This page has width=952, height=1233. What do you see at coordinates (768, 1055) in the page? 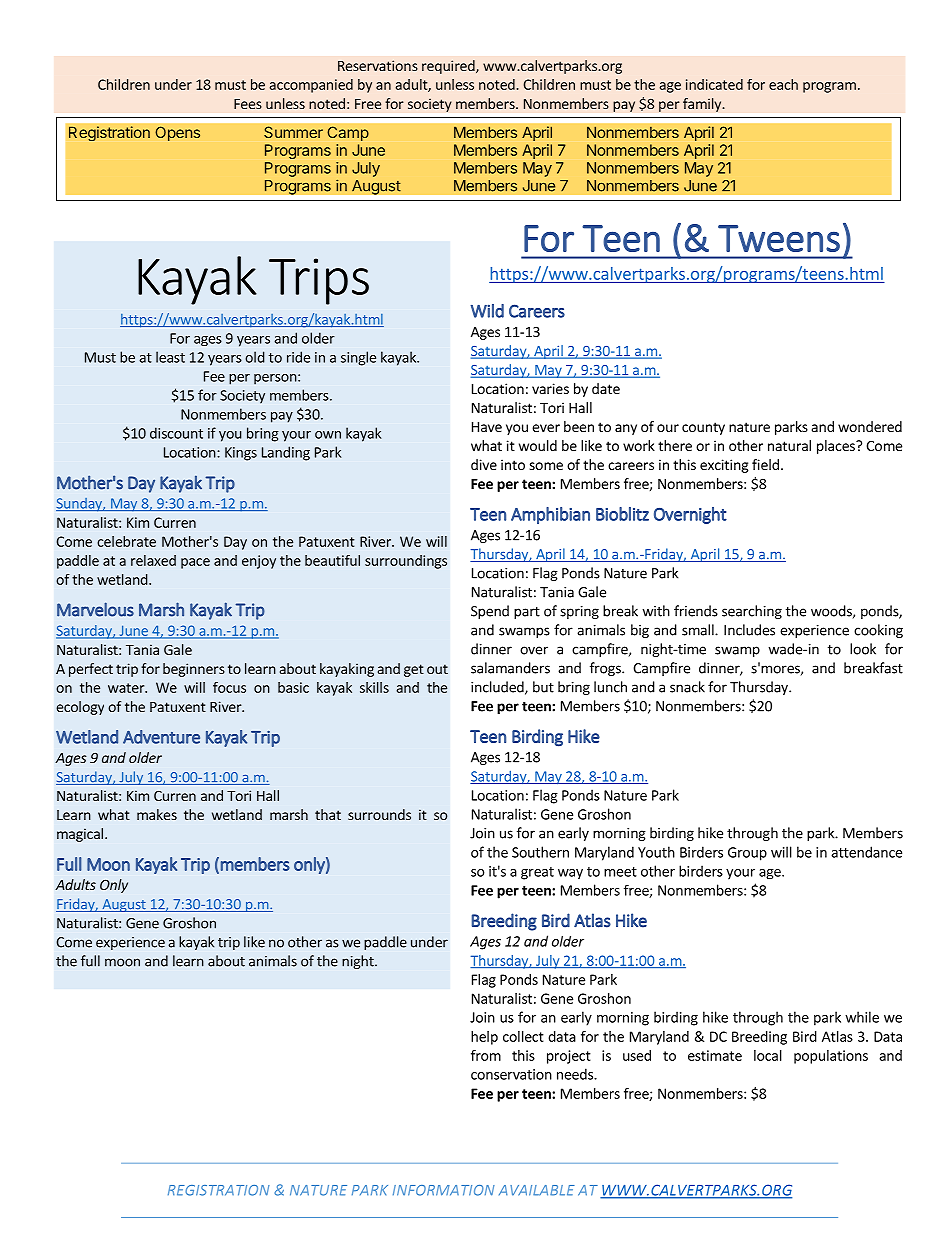
I see `local` at bounding box center [768, 1055].
